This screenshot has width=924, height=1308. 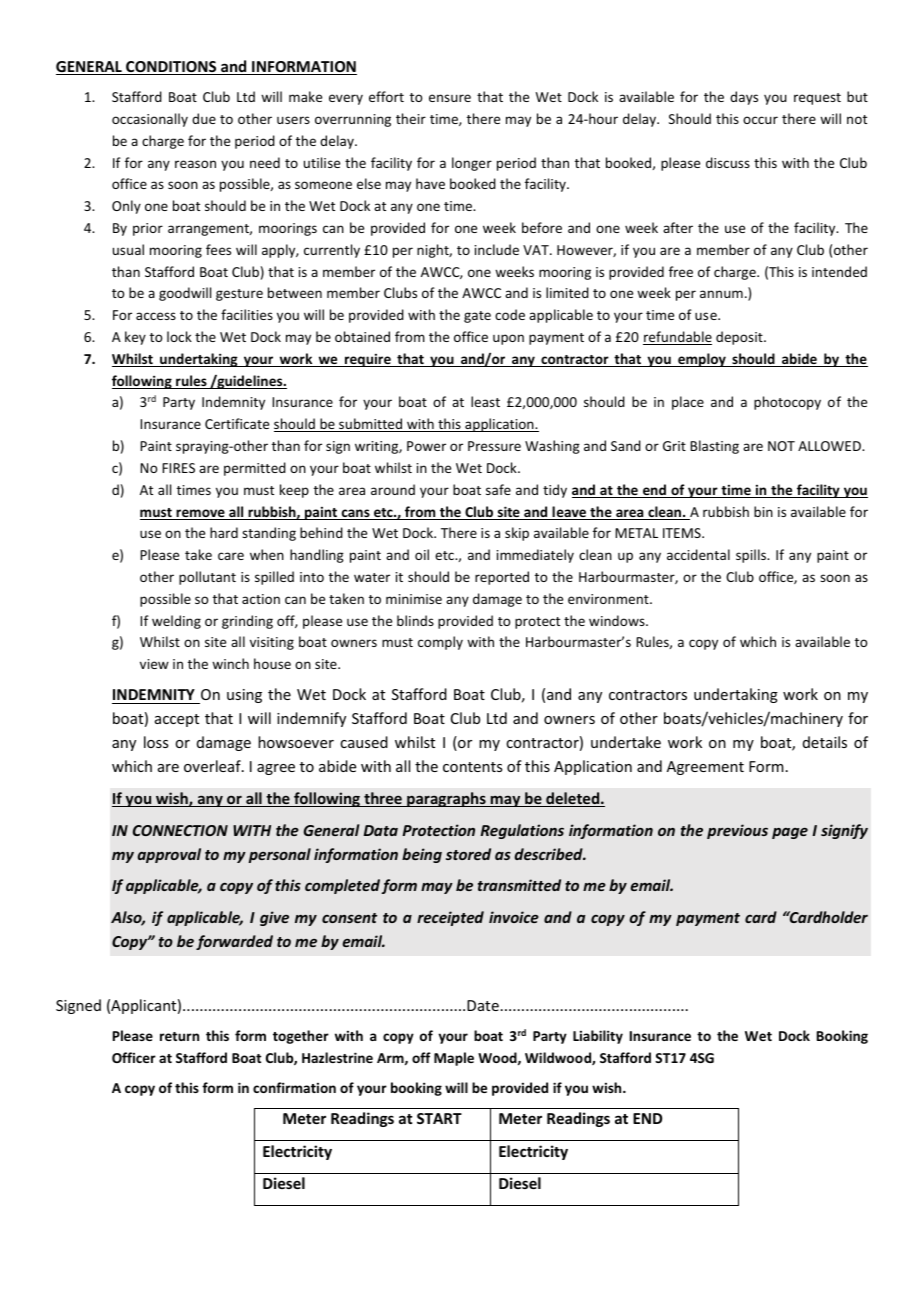 I want to click on upon, so click(x=508, y=339).
